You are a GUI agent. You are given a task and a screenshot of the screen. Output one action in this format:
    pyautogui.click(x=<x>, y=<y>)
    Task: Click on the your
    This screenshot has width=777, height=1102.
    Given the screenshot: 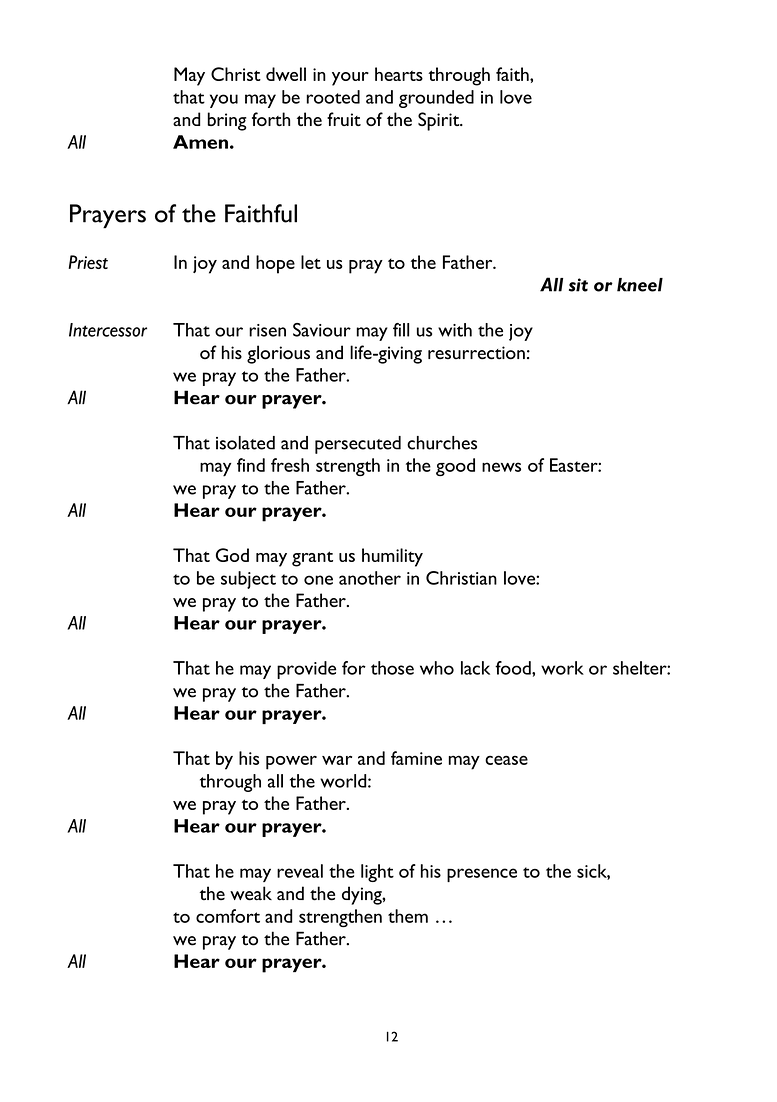 What is the action you would take?
    pyautogui.click(x=350, y=79)
